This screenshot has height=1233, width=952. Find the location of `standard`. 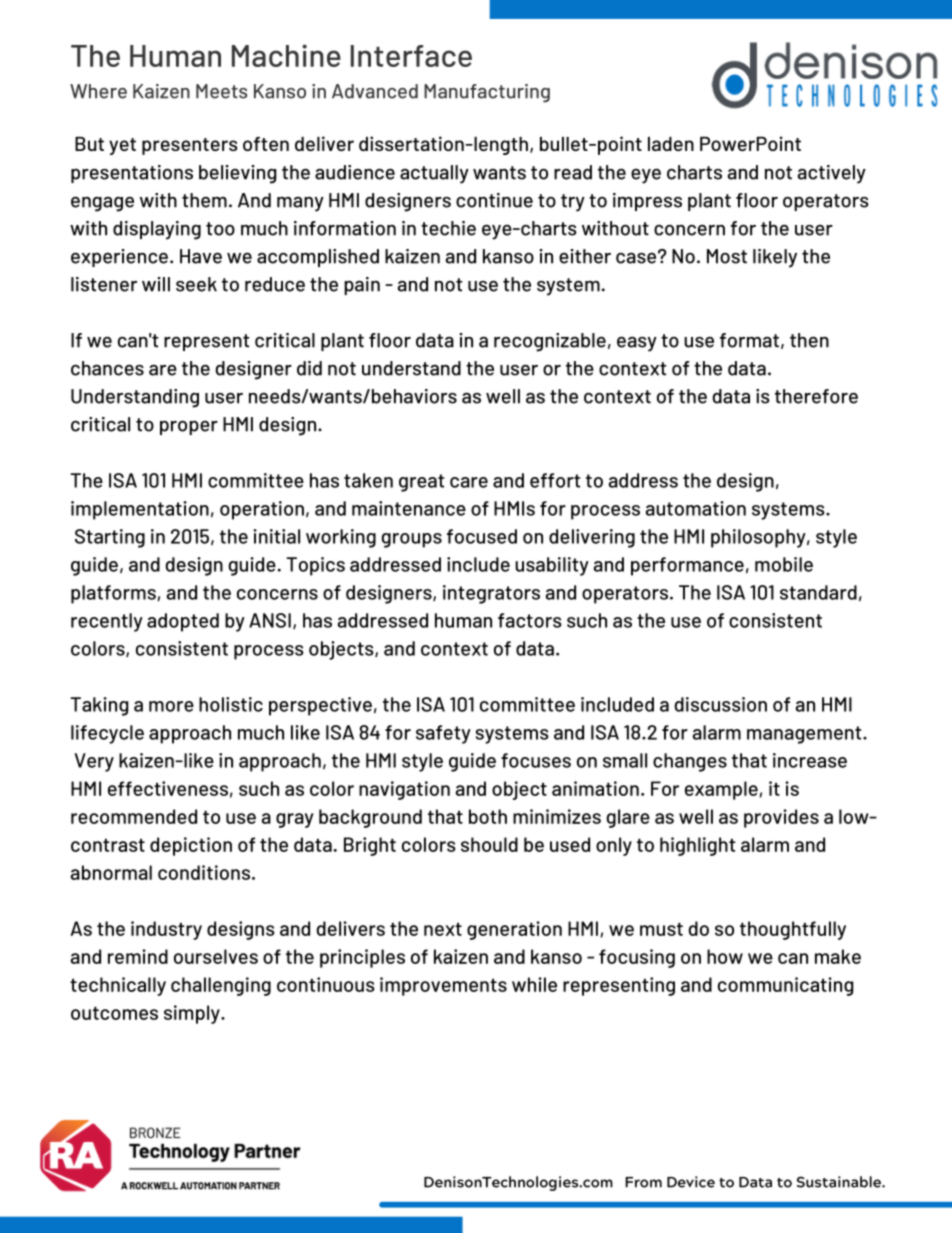

standard is located at coordinates (818, 592).
